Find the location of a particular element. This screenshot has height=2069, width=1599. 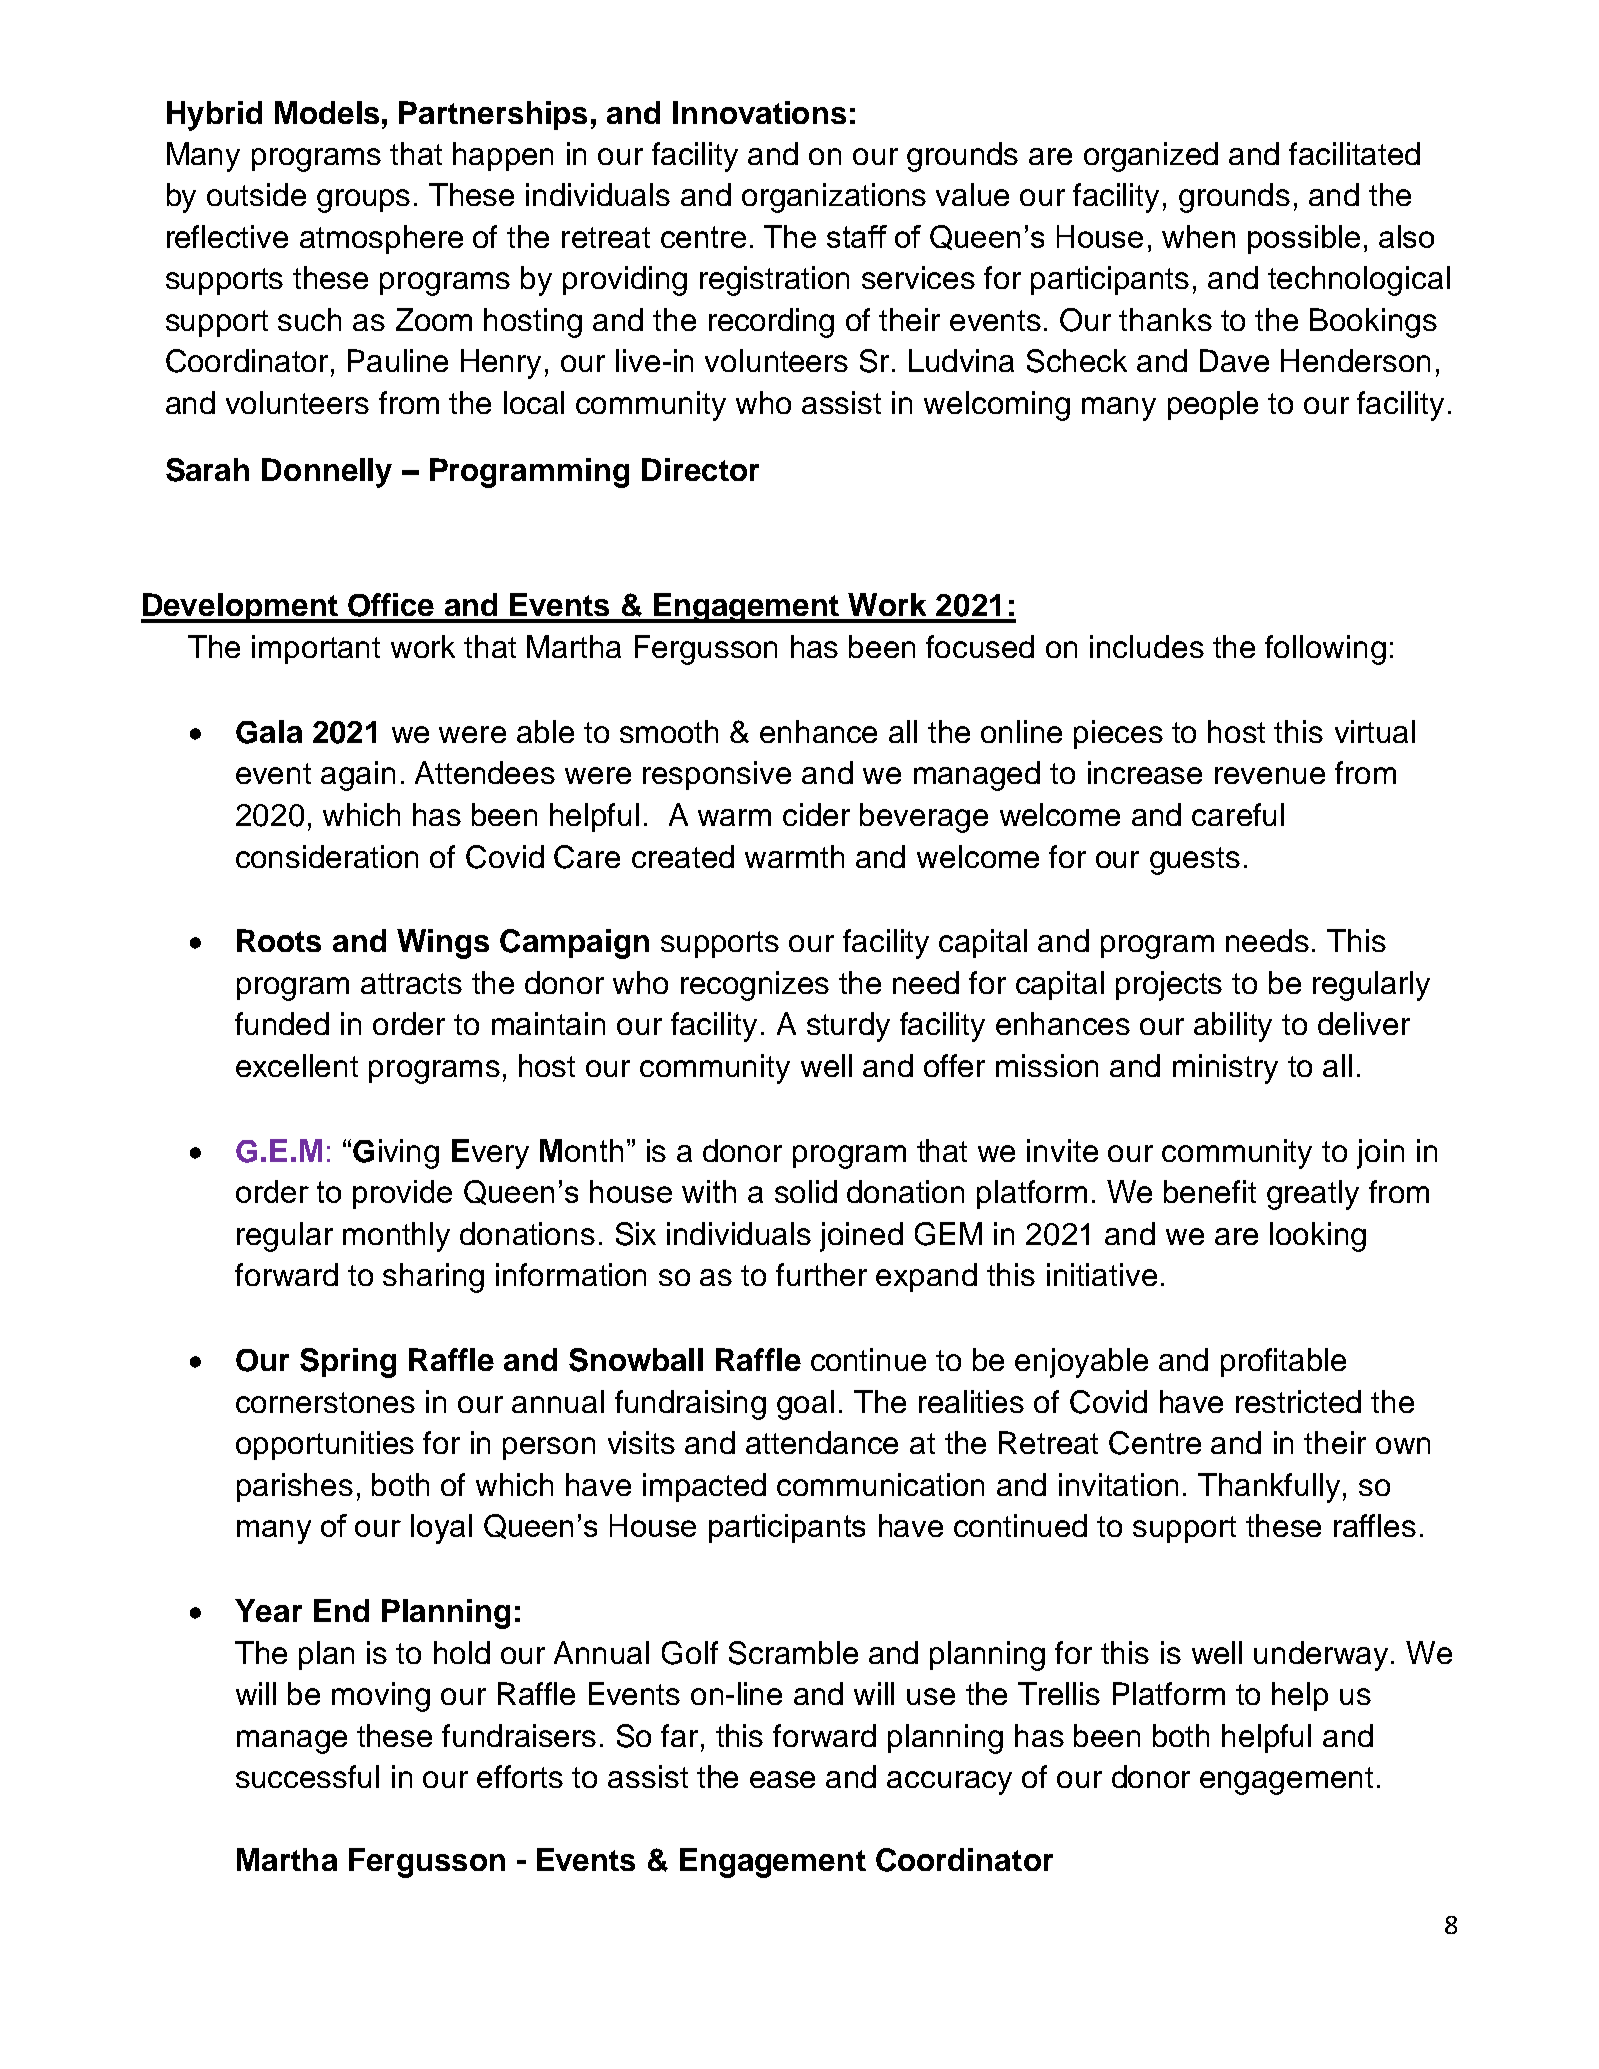

Spring is located at coordinates (348, 1363).
